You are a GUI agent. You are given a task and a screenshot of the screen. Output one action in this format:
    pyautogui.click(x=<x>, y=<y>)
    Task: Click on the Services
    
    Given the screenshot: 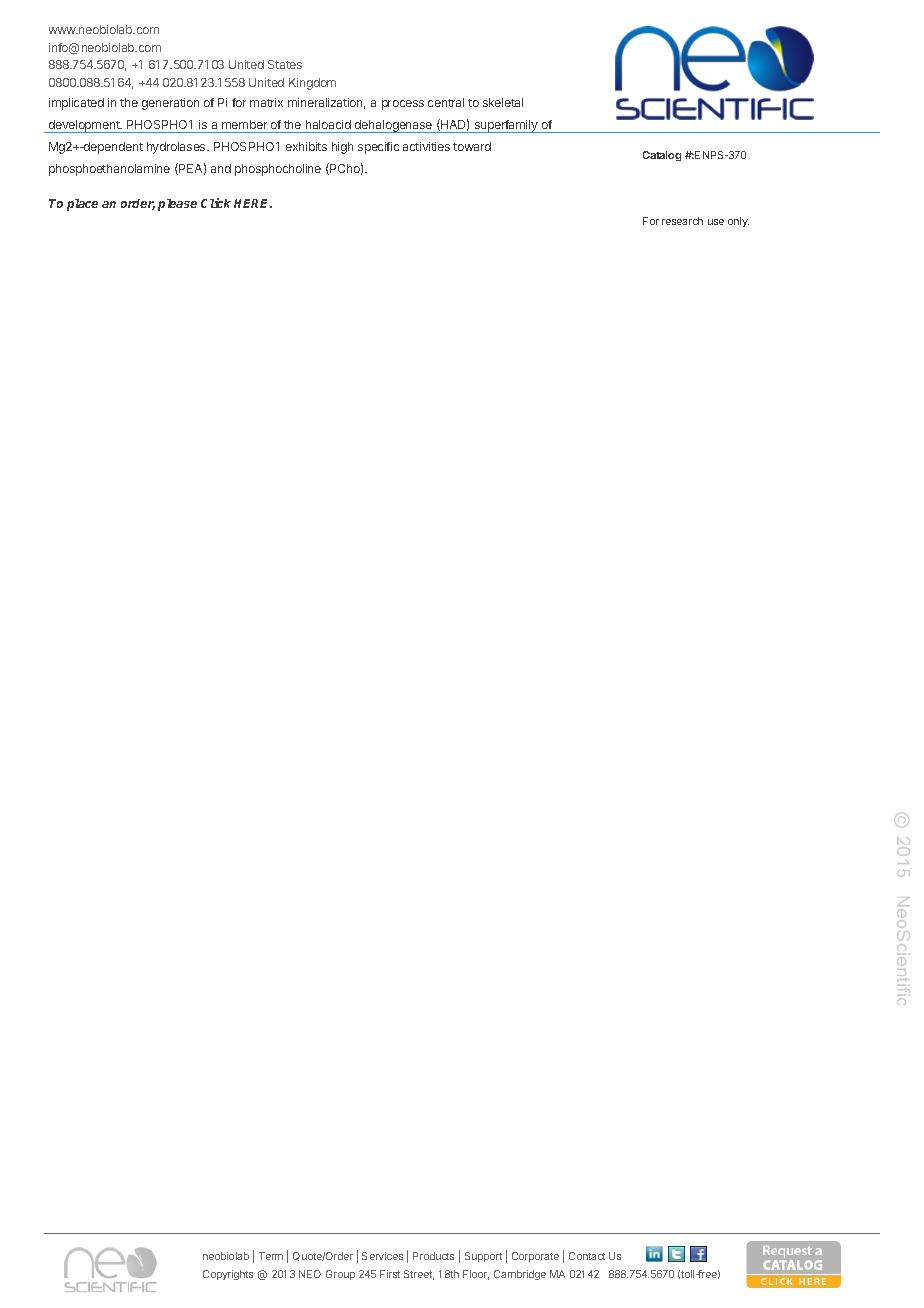 What is the action you would take?
    pyautogui.click(x=382, y=1256)
